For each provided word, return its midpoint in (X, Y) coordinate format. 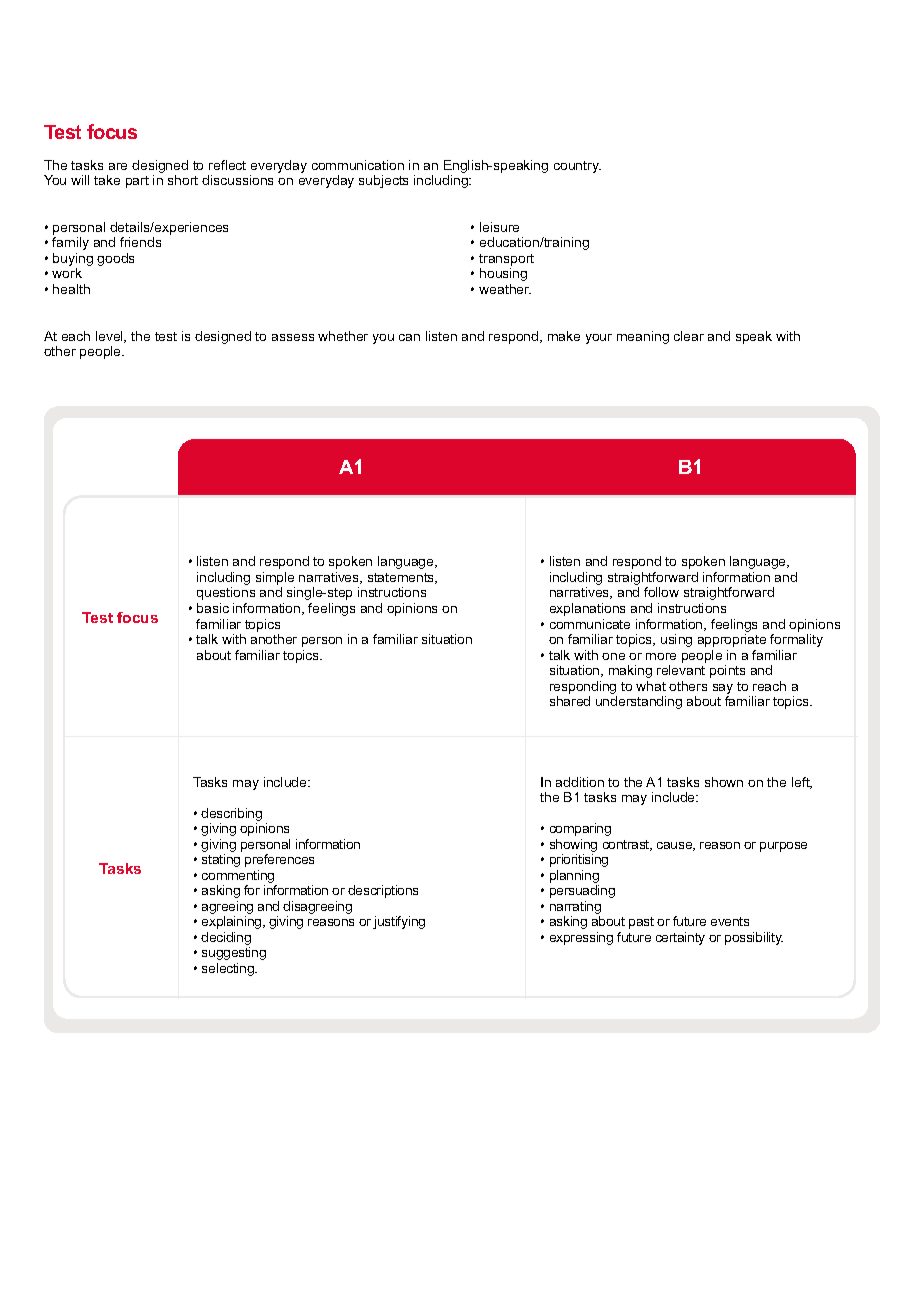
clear (689, 336)
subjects (383, 181)
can (409, 337)
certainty (680, 938)
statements (402, 578)
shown (724, 782)
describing (231, 816)
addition (580, 782)
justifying (399, 922)
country (577, 167)
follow (661, 592)
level (110, 337)
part (137, 182)
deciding (226, 940)
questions (226, 593)
